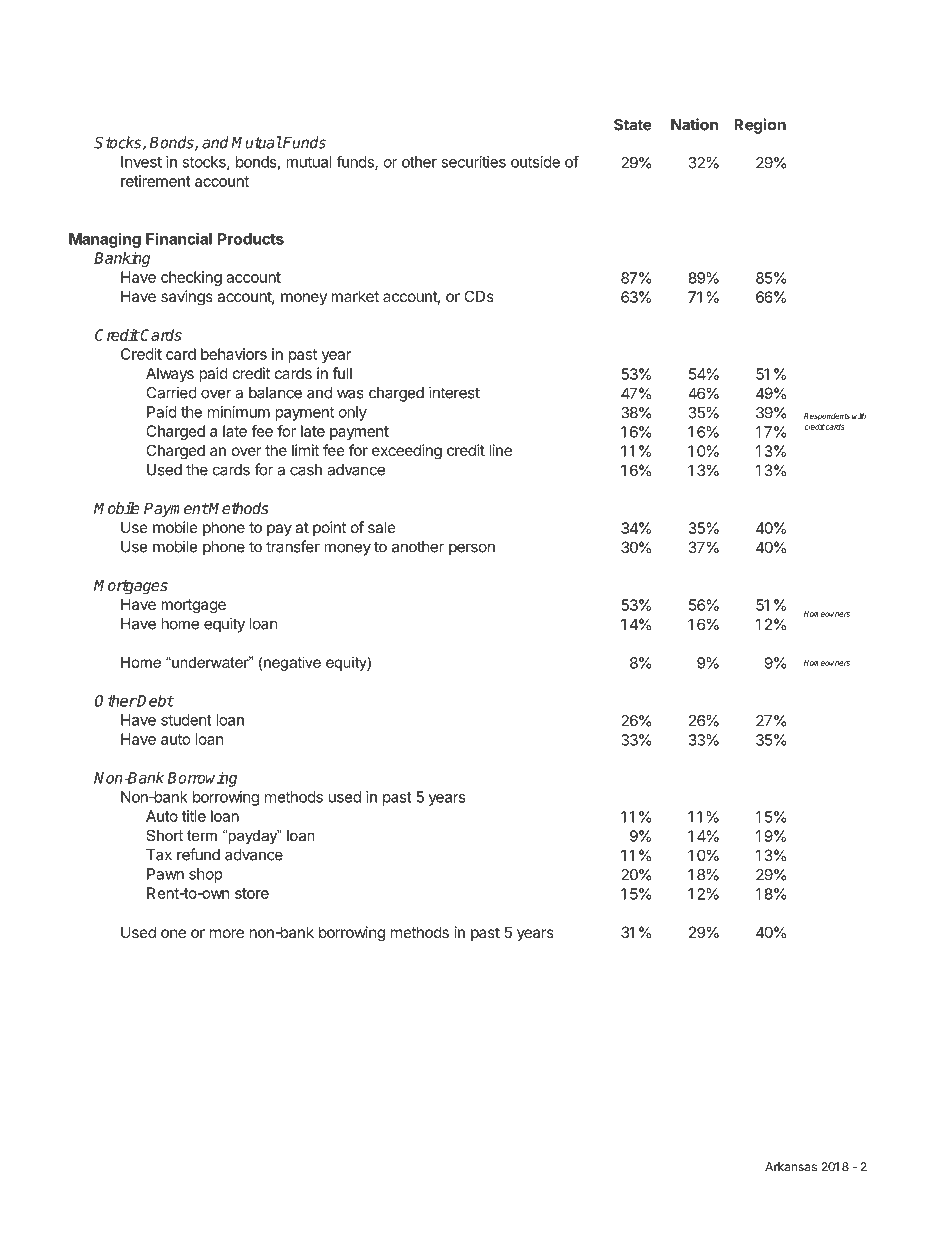  What do you see at coordinates (760, 126) in the image?
I see `Region` at bounding box center [760, 126].
